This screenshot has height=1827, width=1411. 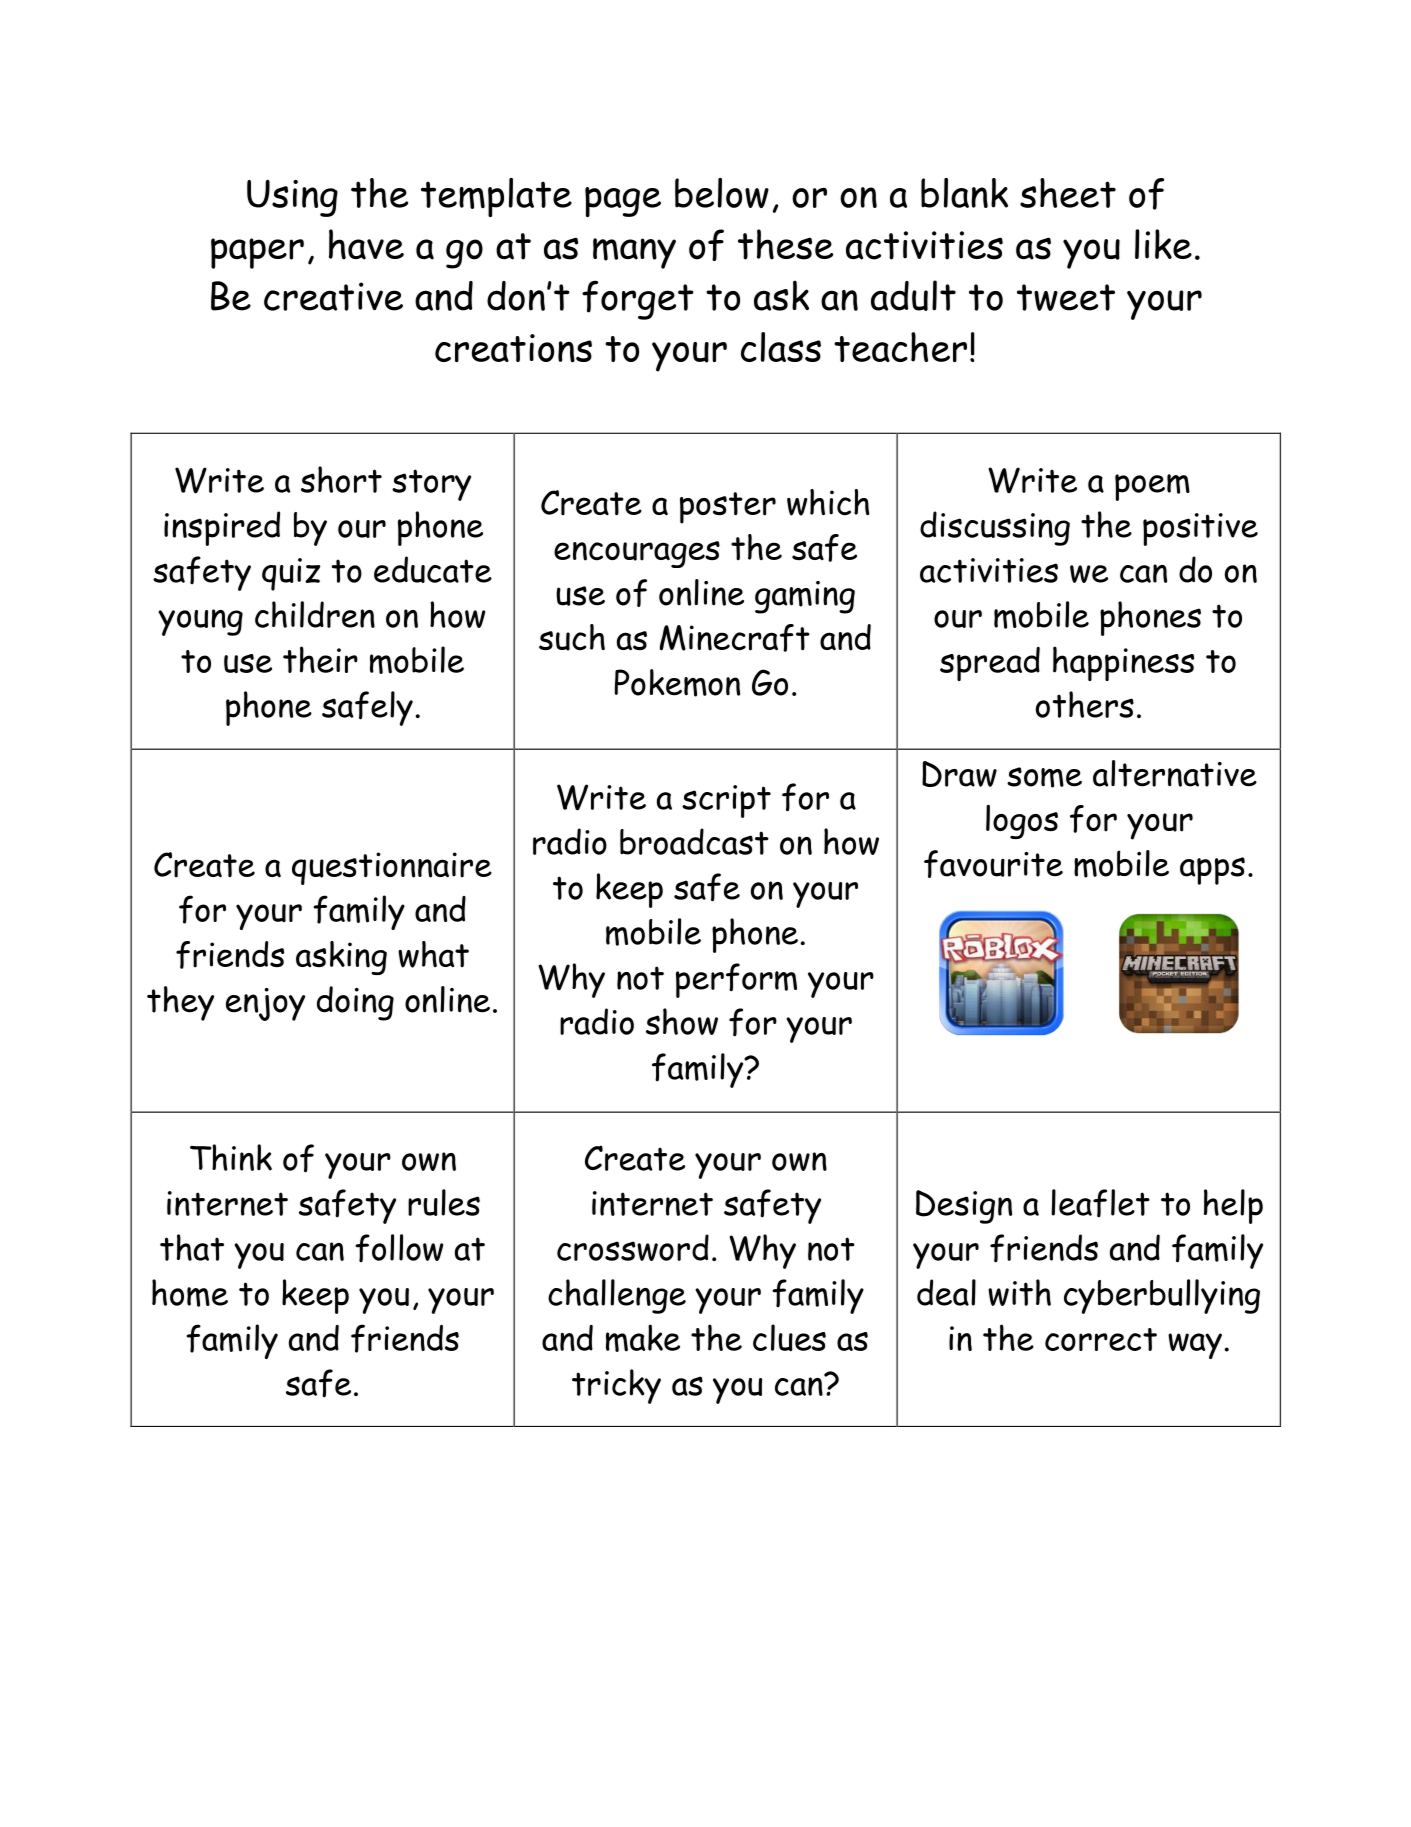 What do you see at coordinates (341, 479) in the screenshot?
I see `short` at bounding box center [341, 479].
